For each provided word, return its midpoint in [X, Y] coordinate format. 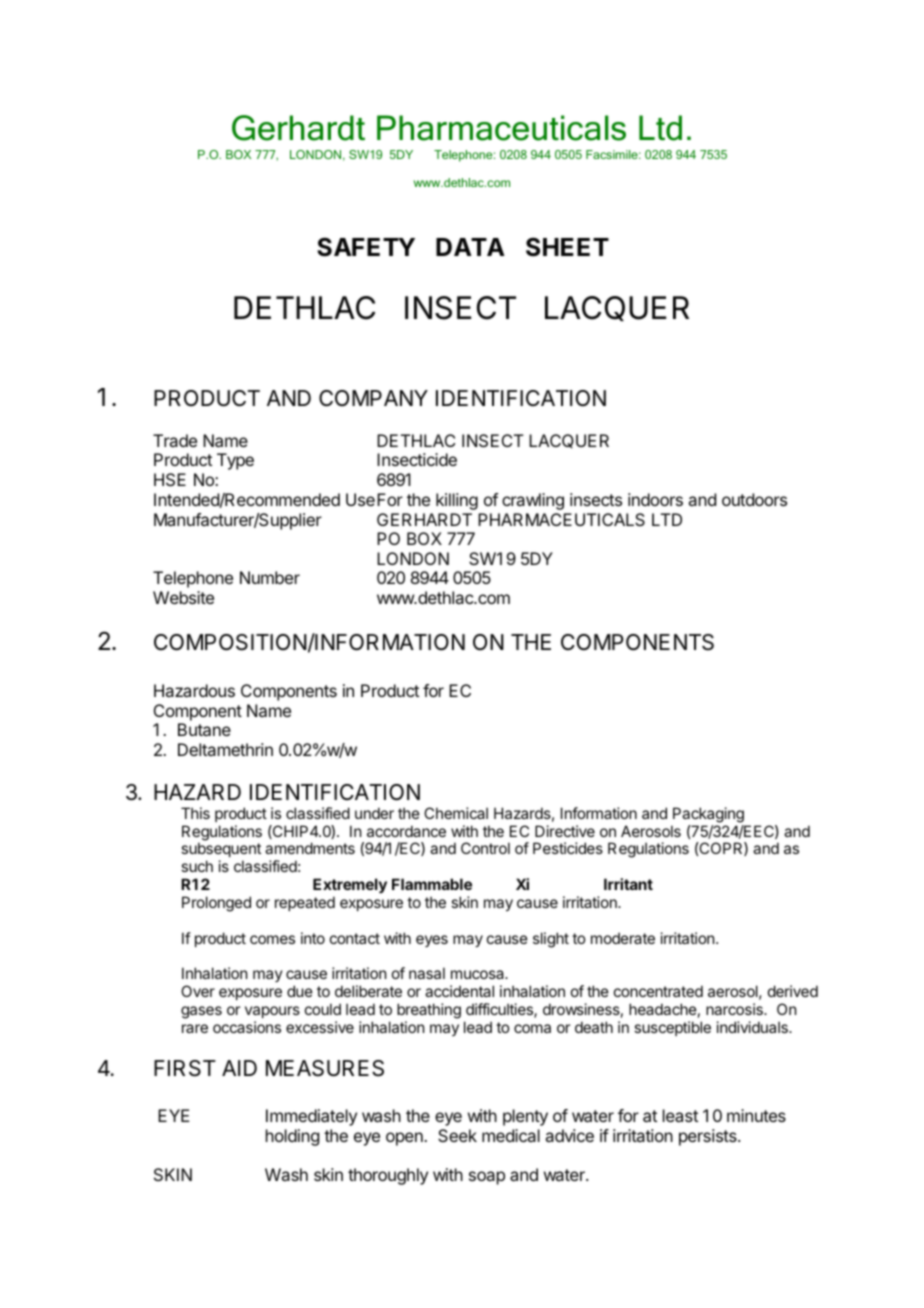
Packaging [708, 815]
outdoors [754, 499]
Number [270, 577]
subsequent [221, 851]
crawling [533, 501]
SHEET [567, 247]
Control [485, 848]
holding [292, 1137]
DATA [470, 247]
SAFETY [366, 247]
